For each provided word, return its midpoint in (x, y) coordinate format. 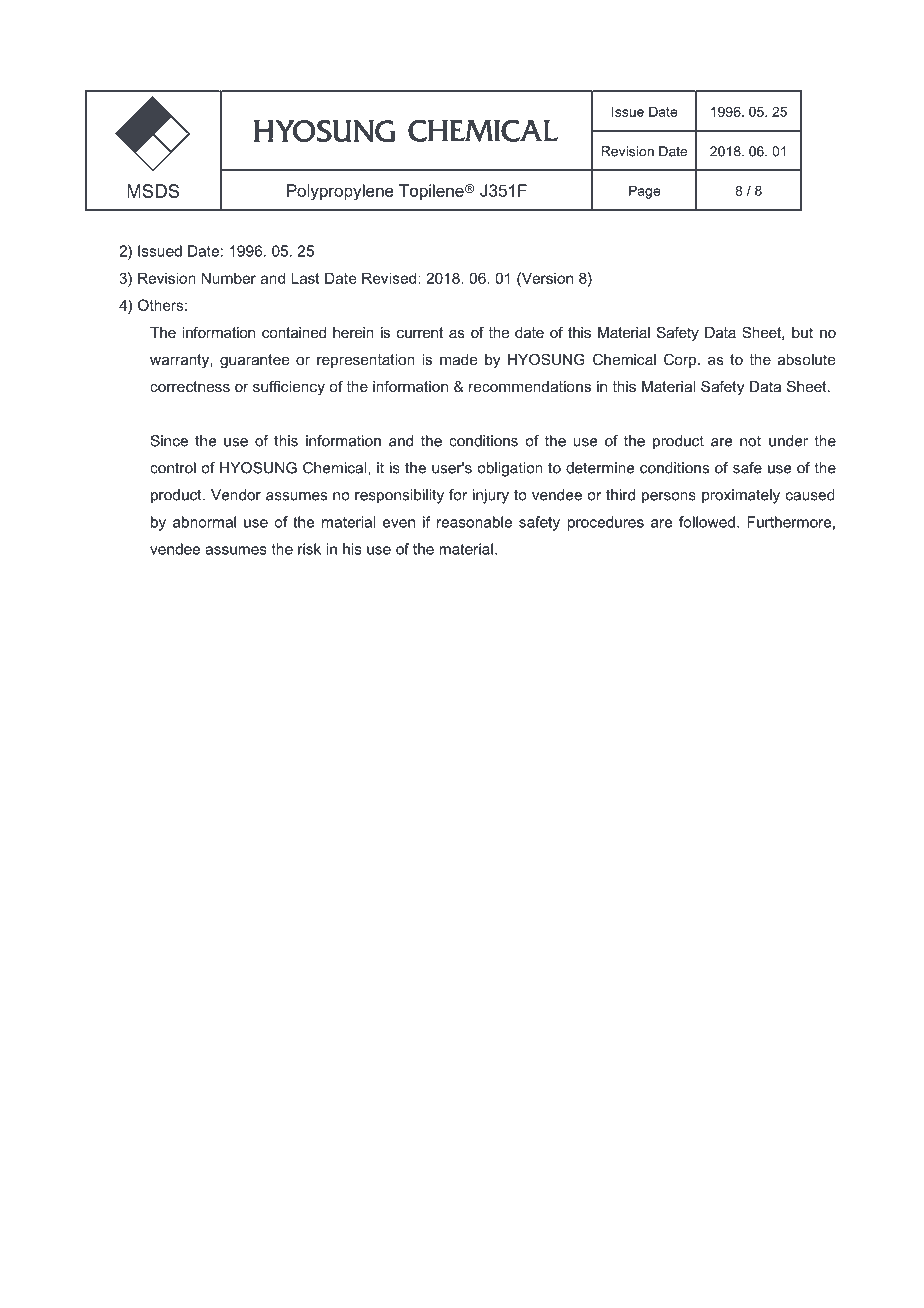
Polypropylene (340, 192)
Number (228, 278)
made (458, 359)
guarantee (254, 361)
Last (305, 278)
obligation (510, 469)
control (173, 468)
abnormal (204, 522)
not (750, 441)
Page (644, 192)
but (802, 332)
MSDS (153, 191)
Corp (681, 360)
